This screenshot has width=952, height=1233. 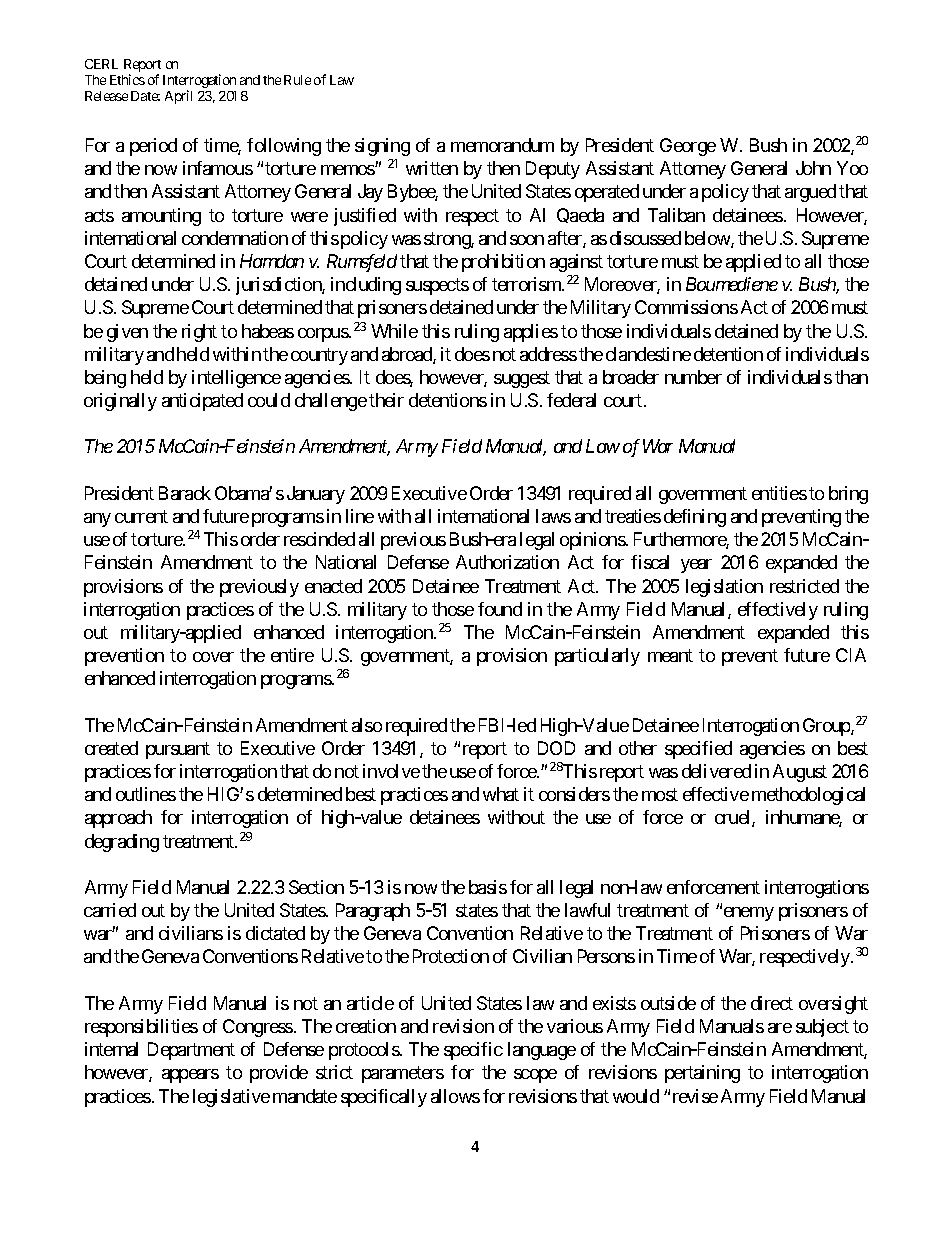 What do you see at coordinates (501, 794) in the screenshot?
I see `what` at bounding box center [501, 794].
